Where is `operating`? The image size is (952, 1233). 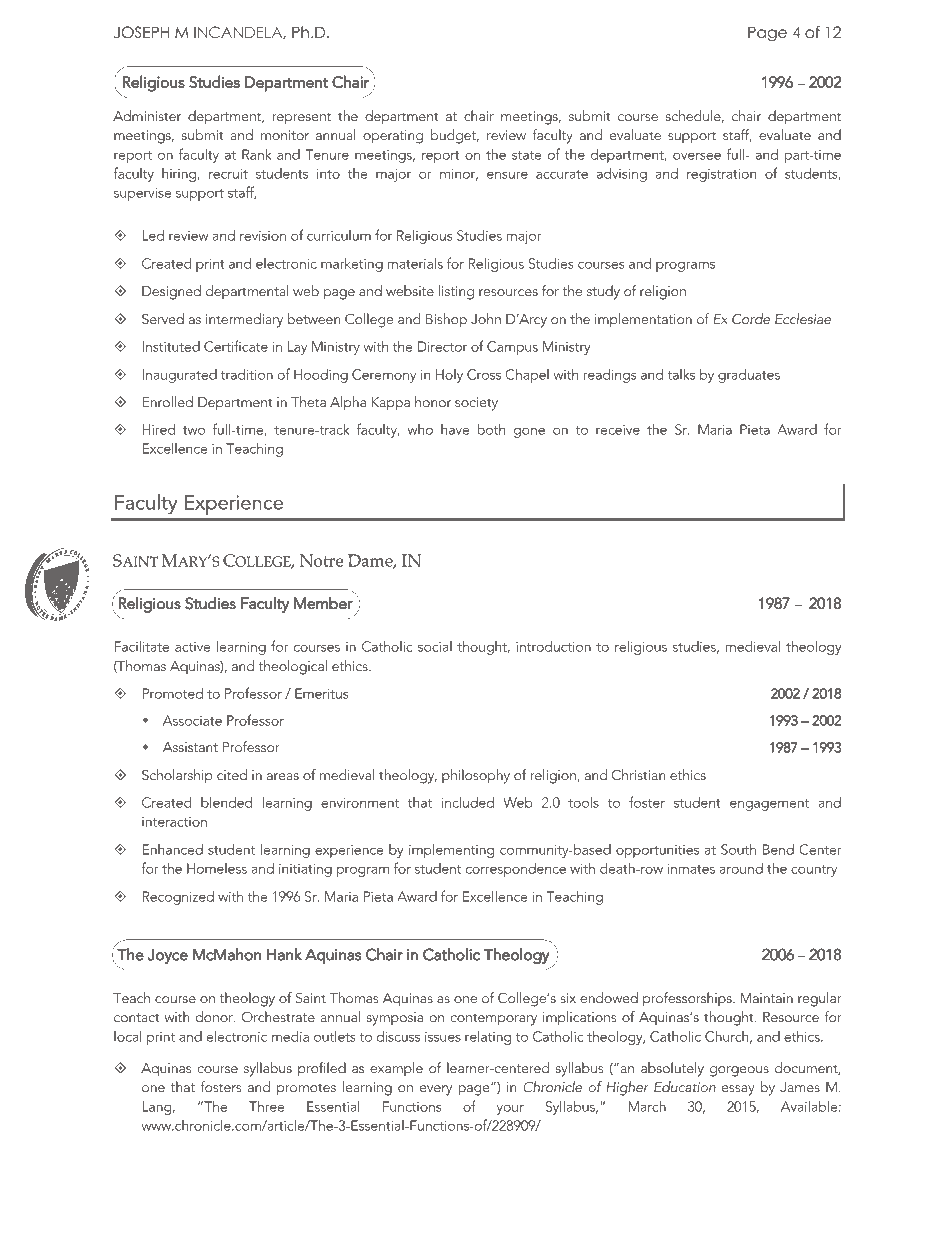
operating is located at coordinates (393, 137).
